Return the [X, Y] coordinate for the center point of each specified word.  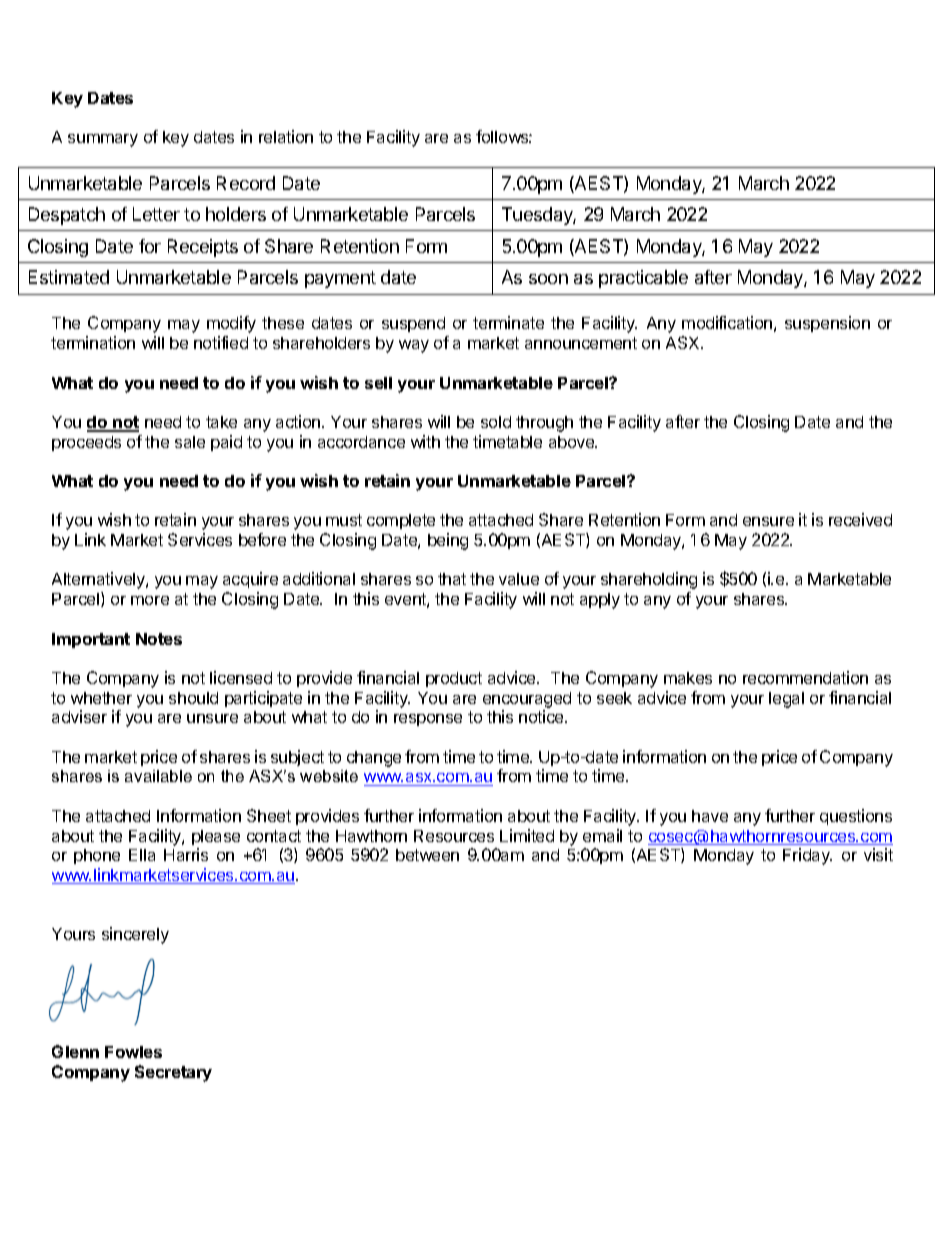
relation [286, 136]
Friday [807, 856]
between [427, 855]
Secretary [173, 1073]
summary [103, 140]
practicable [643, 279]
